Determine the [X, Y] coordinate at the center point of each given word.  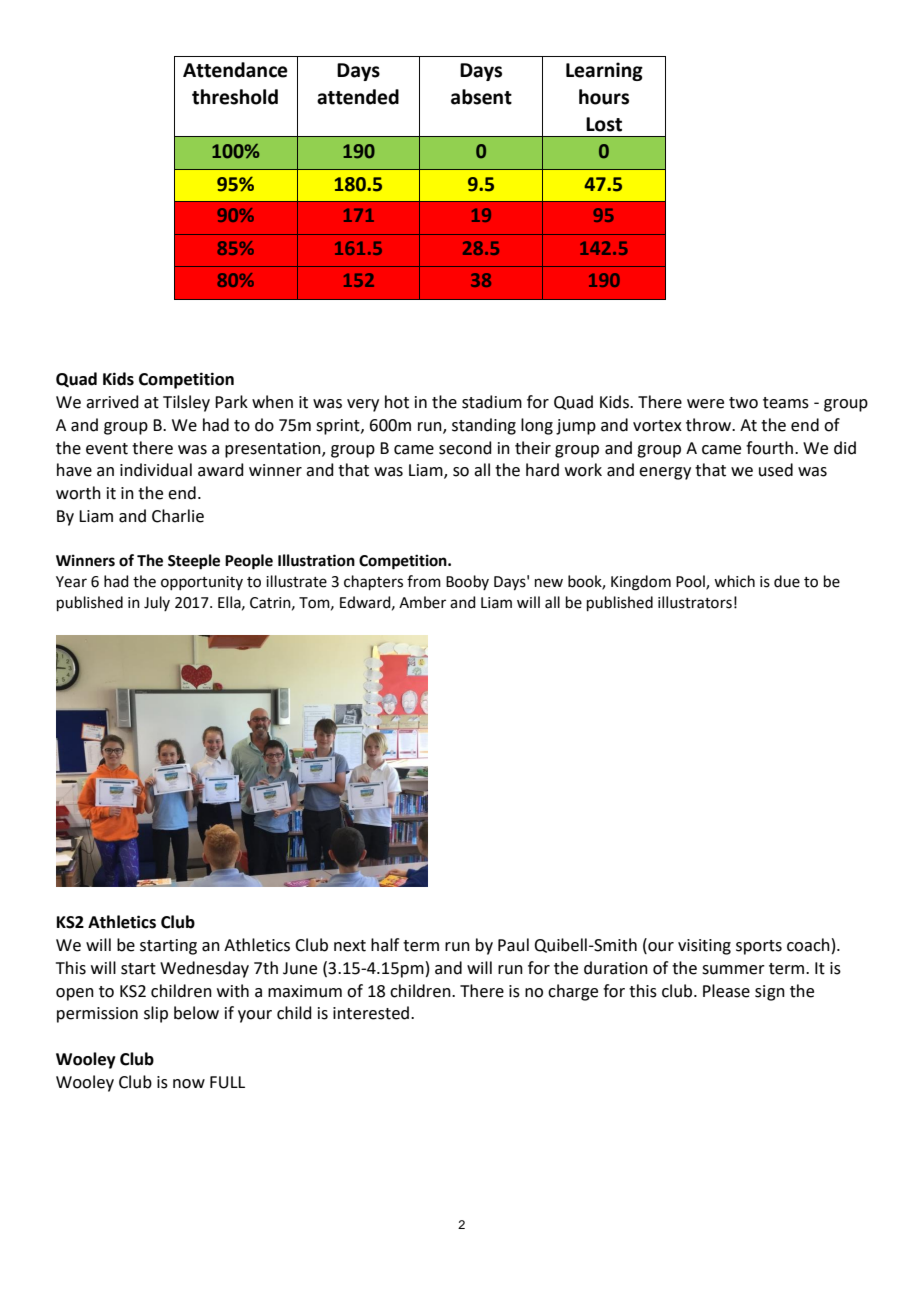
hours [604, 97]
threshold [235, 97]
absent [481, 97]
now [189, 1084]
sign [770, 993]
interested [371, 1013]
